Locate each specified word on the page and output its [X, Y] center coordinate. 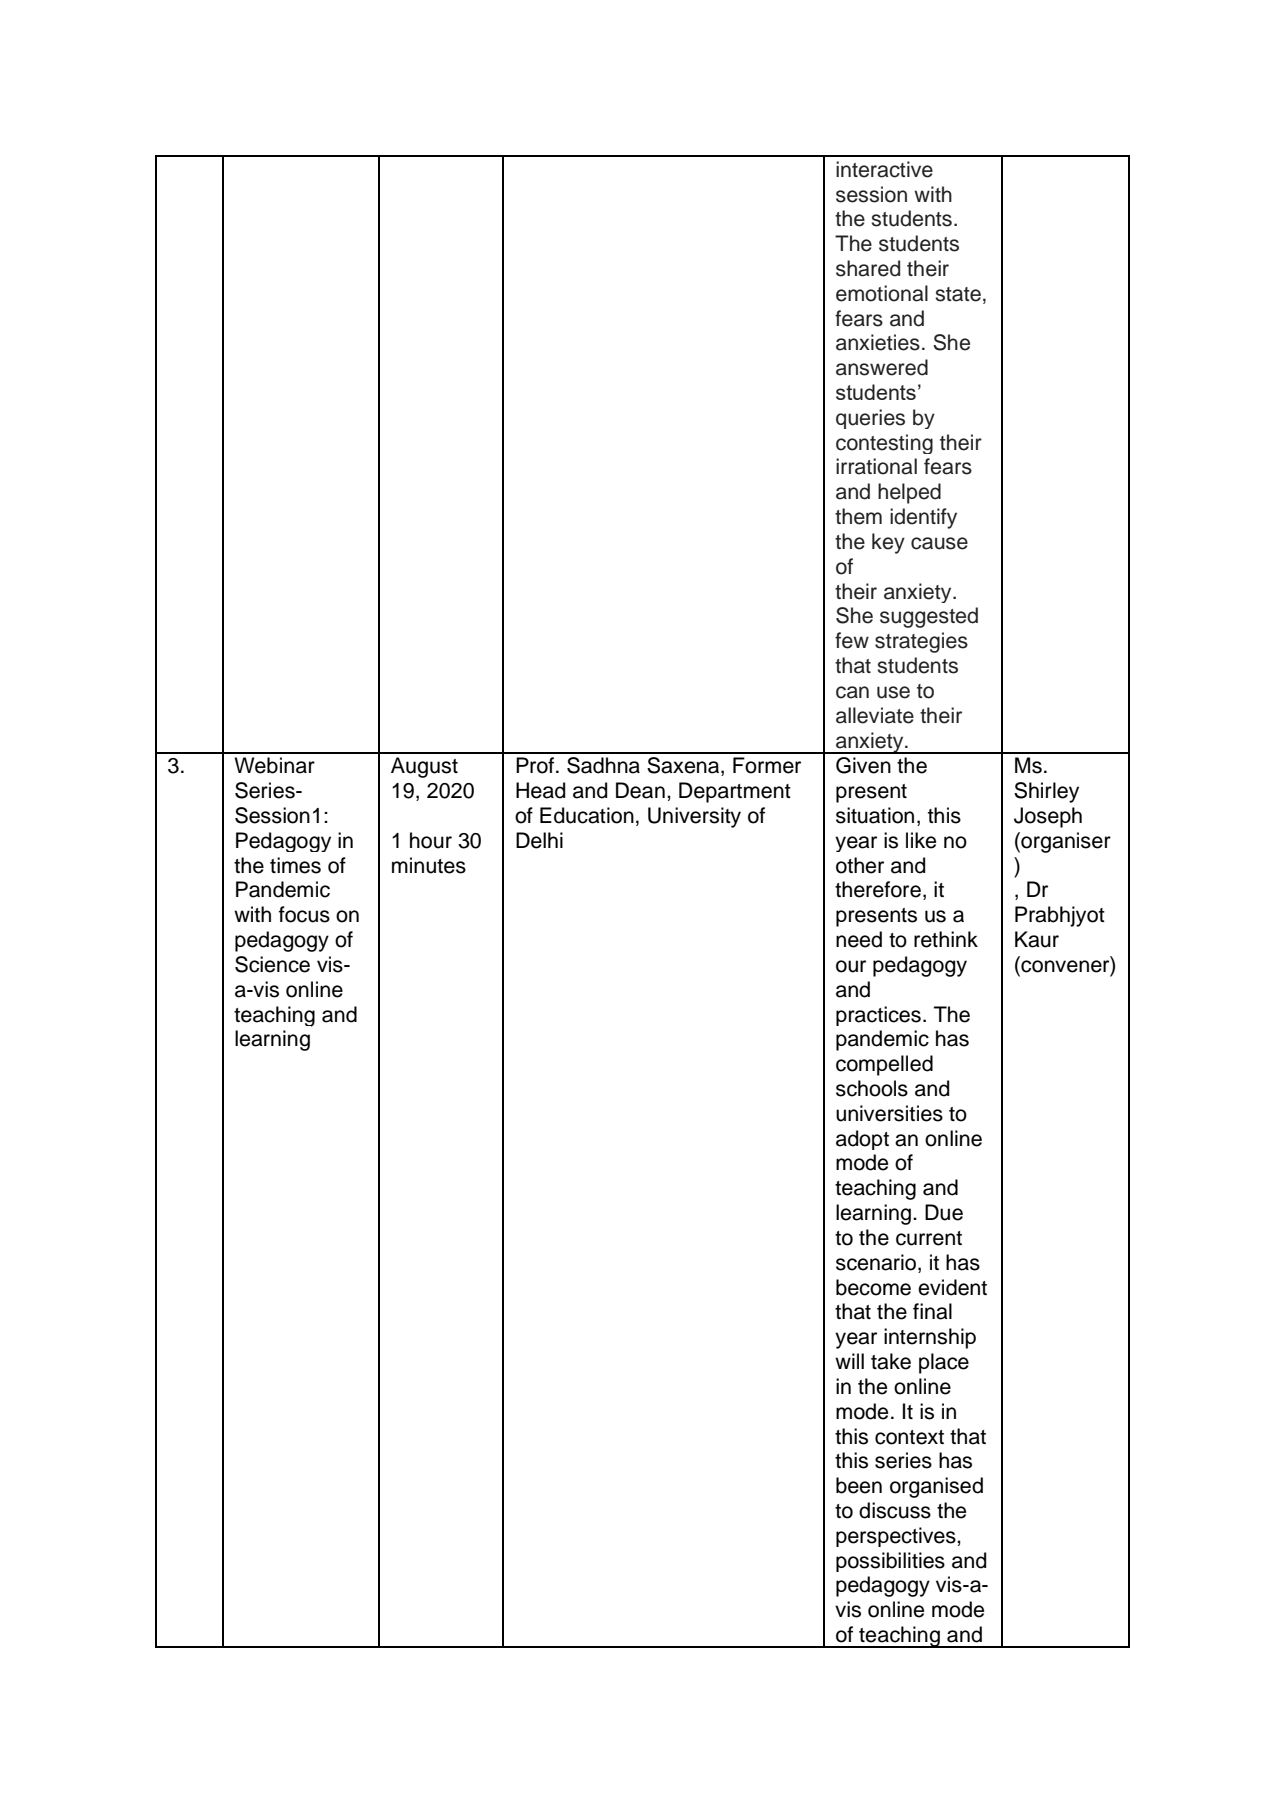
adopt [862, 1140]
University [694, 817]
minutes [429, 865]
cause [939, 543]
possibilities [890, 1562]
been [859, 1485]
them [858, 516]
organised [936, 1487]
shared [868, 268]
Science [272, 964]
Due [944, 1212]
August [424, 767]
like [921, 840]
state [958, 294]
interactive [884, 169]
